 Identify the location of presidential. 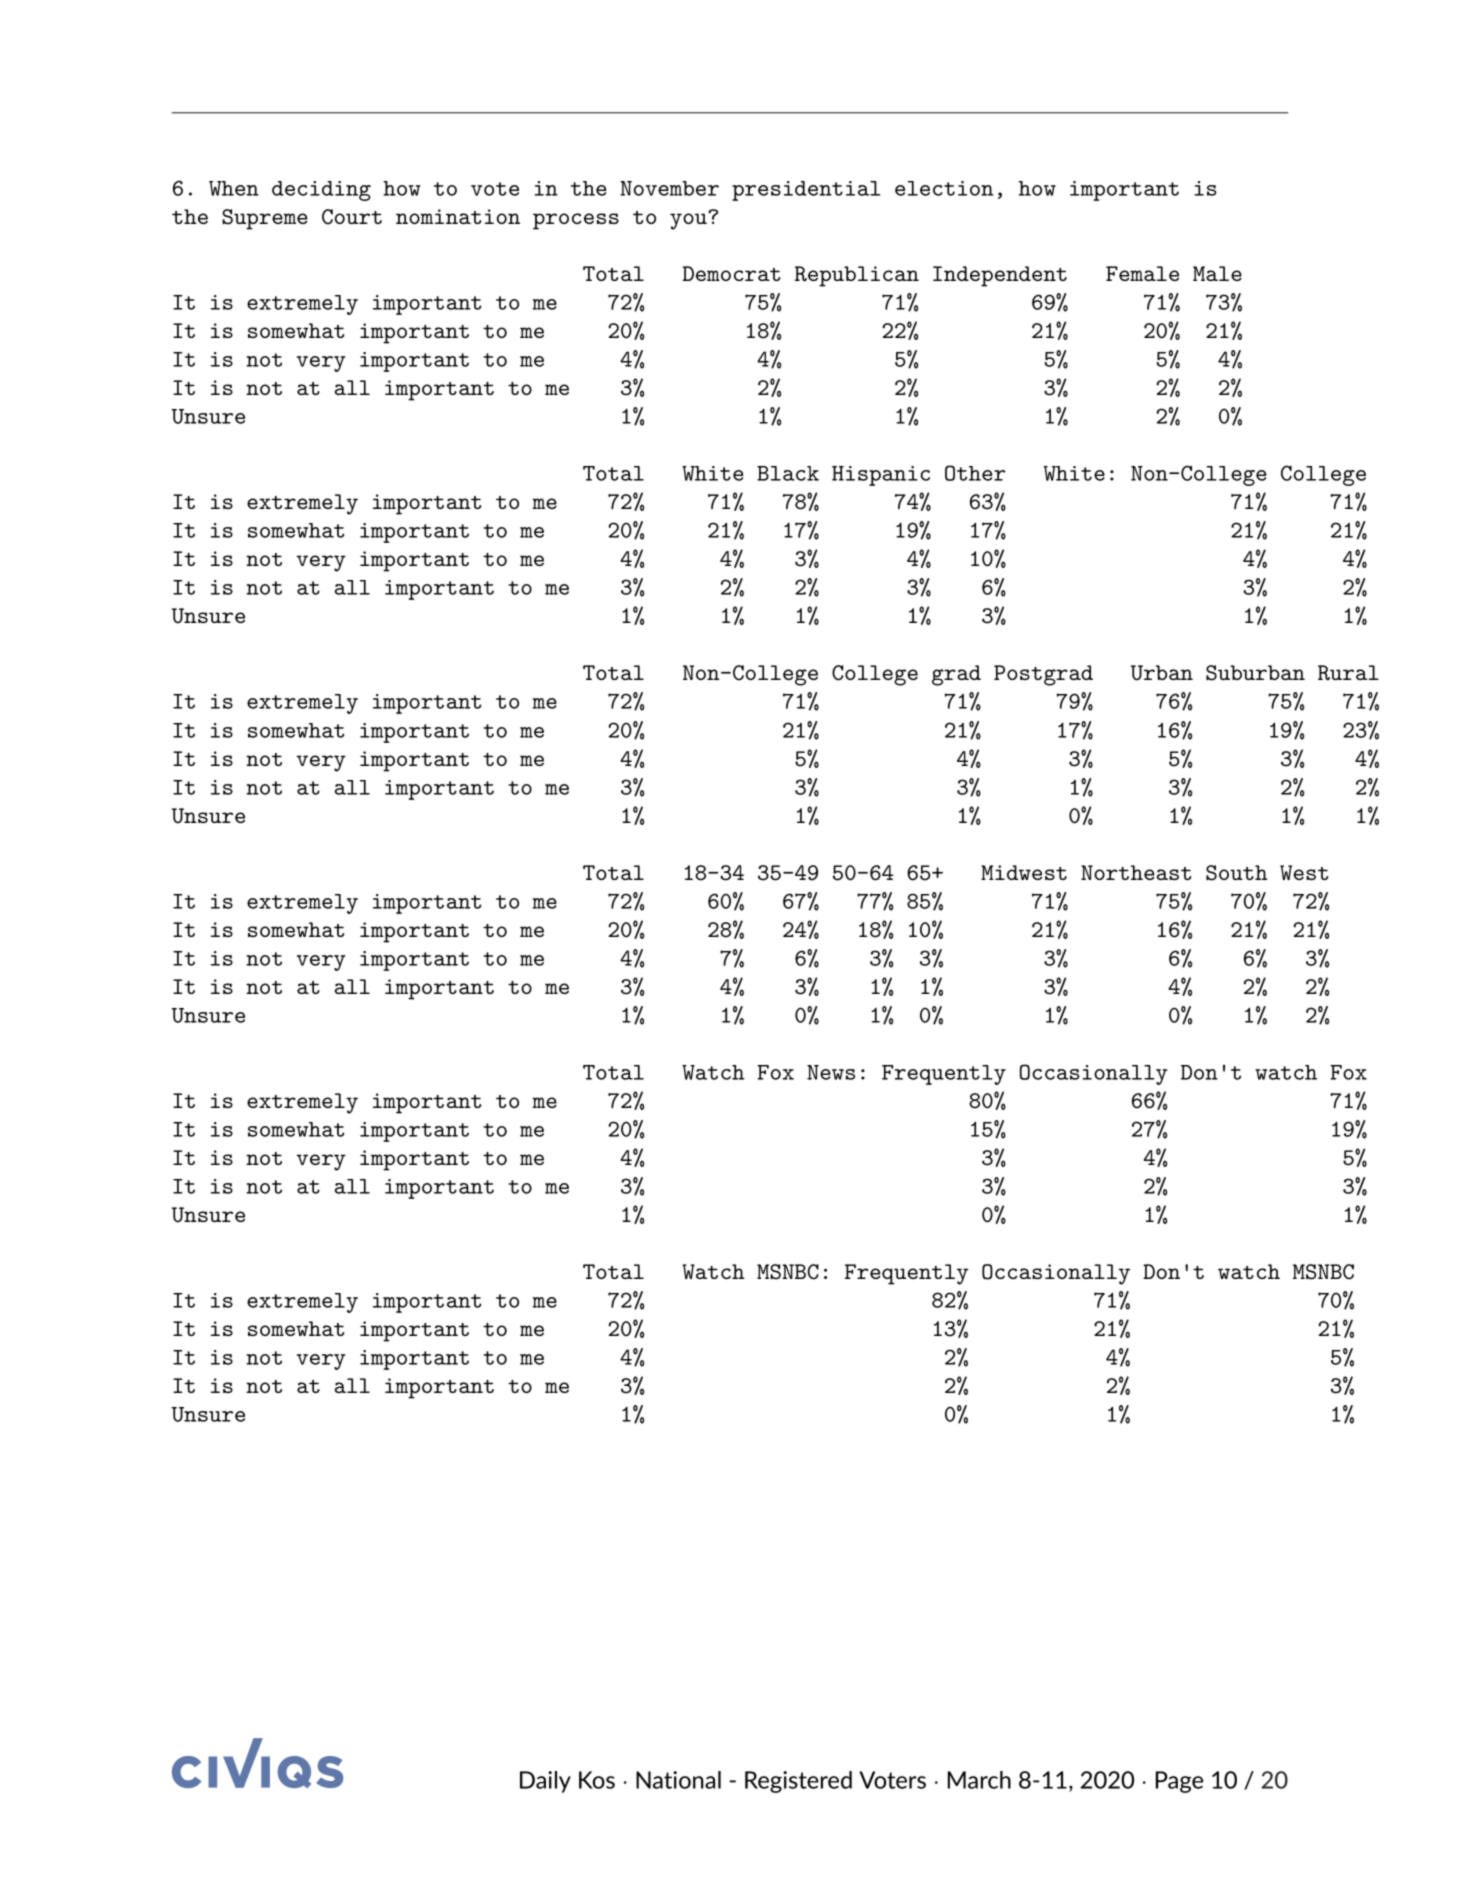
(806, 191).
